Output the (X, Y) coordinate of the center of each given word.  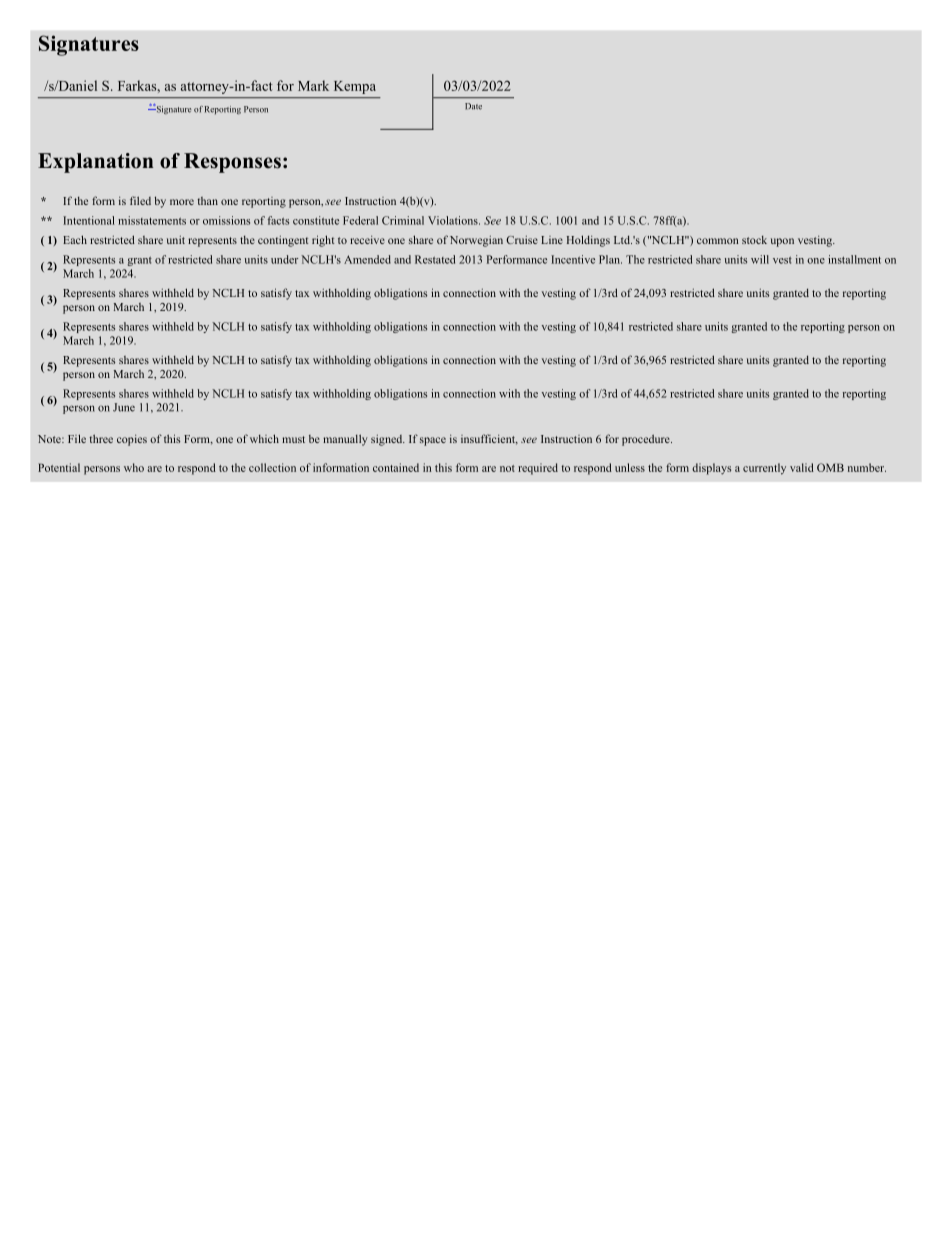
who (134, 467)
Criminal (403, 220)
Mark (313, 85)
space (433, 441)
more (182, 202)
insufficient (489, 439)
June (124, 407)
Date (473, 106)
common (717, 241)
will (760, 259)
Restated (435, 259)
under (284, 259)
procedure (647, 440)
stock (754, 240)
